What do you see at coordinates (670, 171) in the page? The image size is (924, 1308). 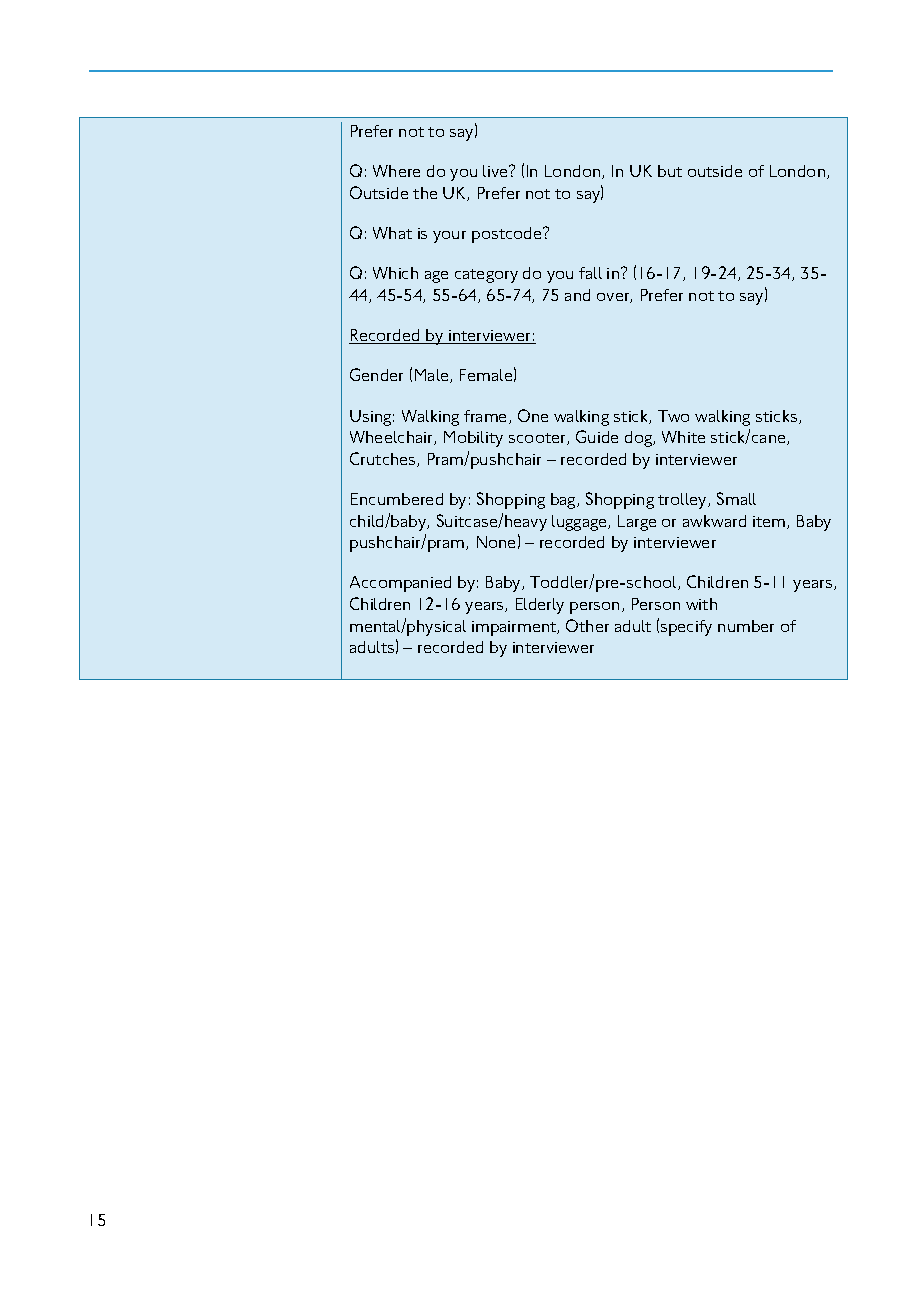 I see `but` at bounding box center [670, 171].
